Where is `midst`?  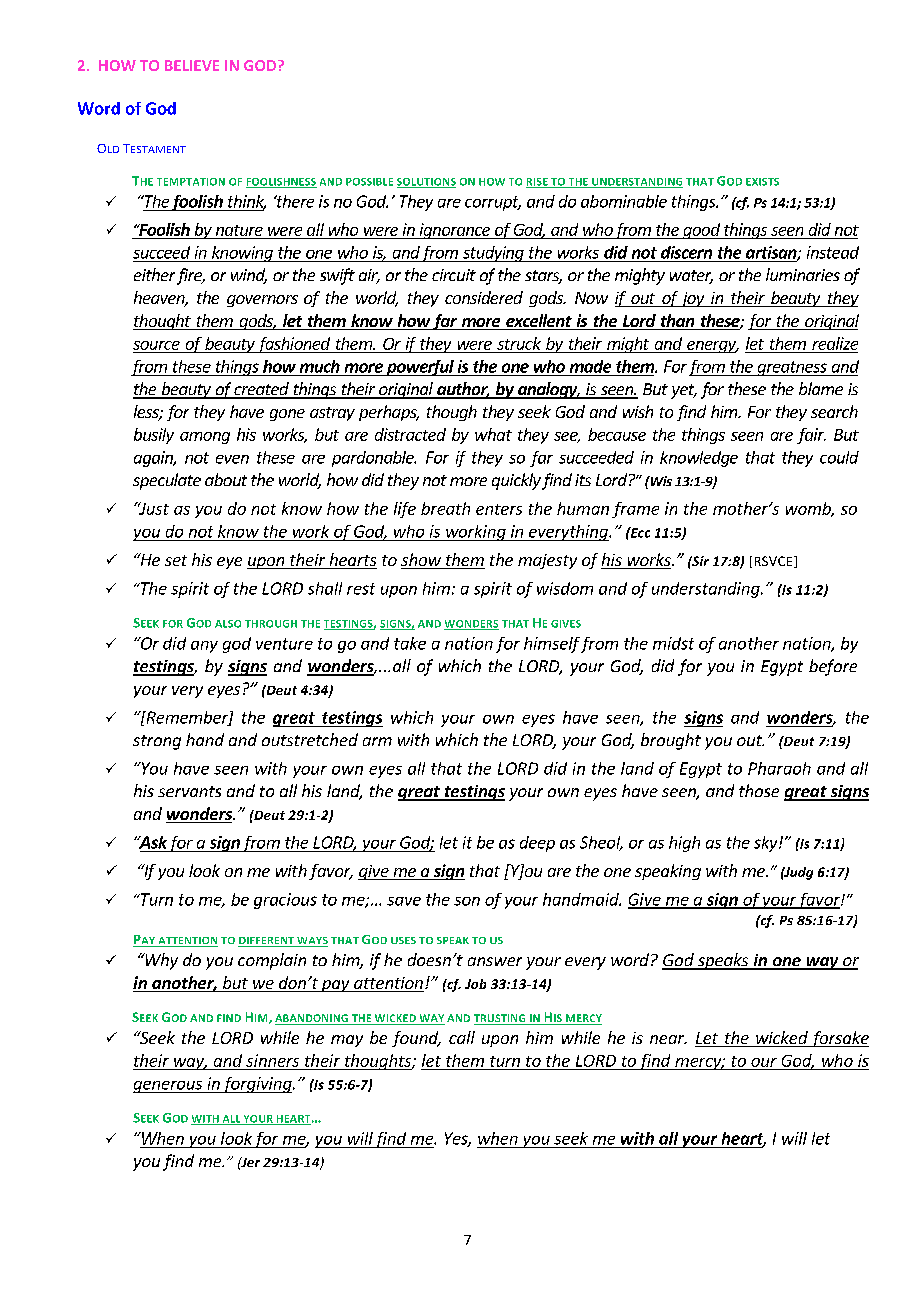 midst is located at coordinates (673, 643).
